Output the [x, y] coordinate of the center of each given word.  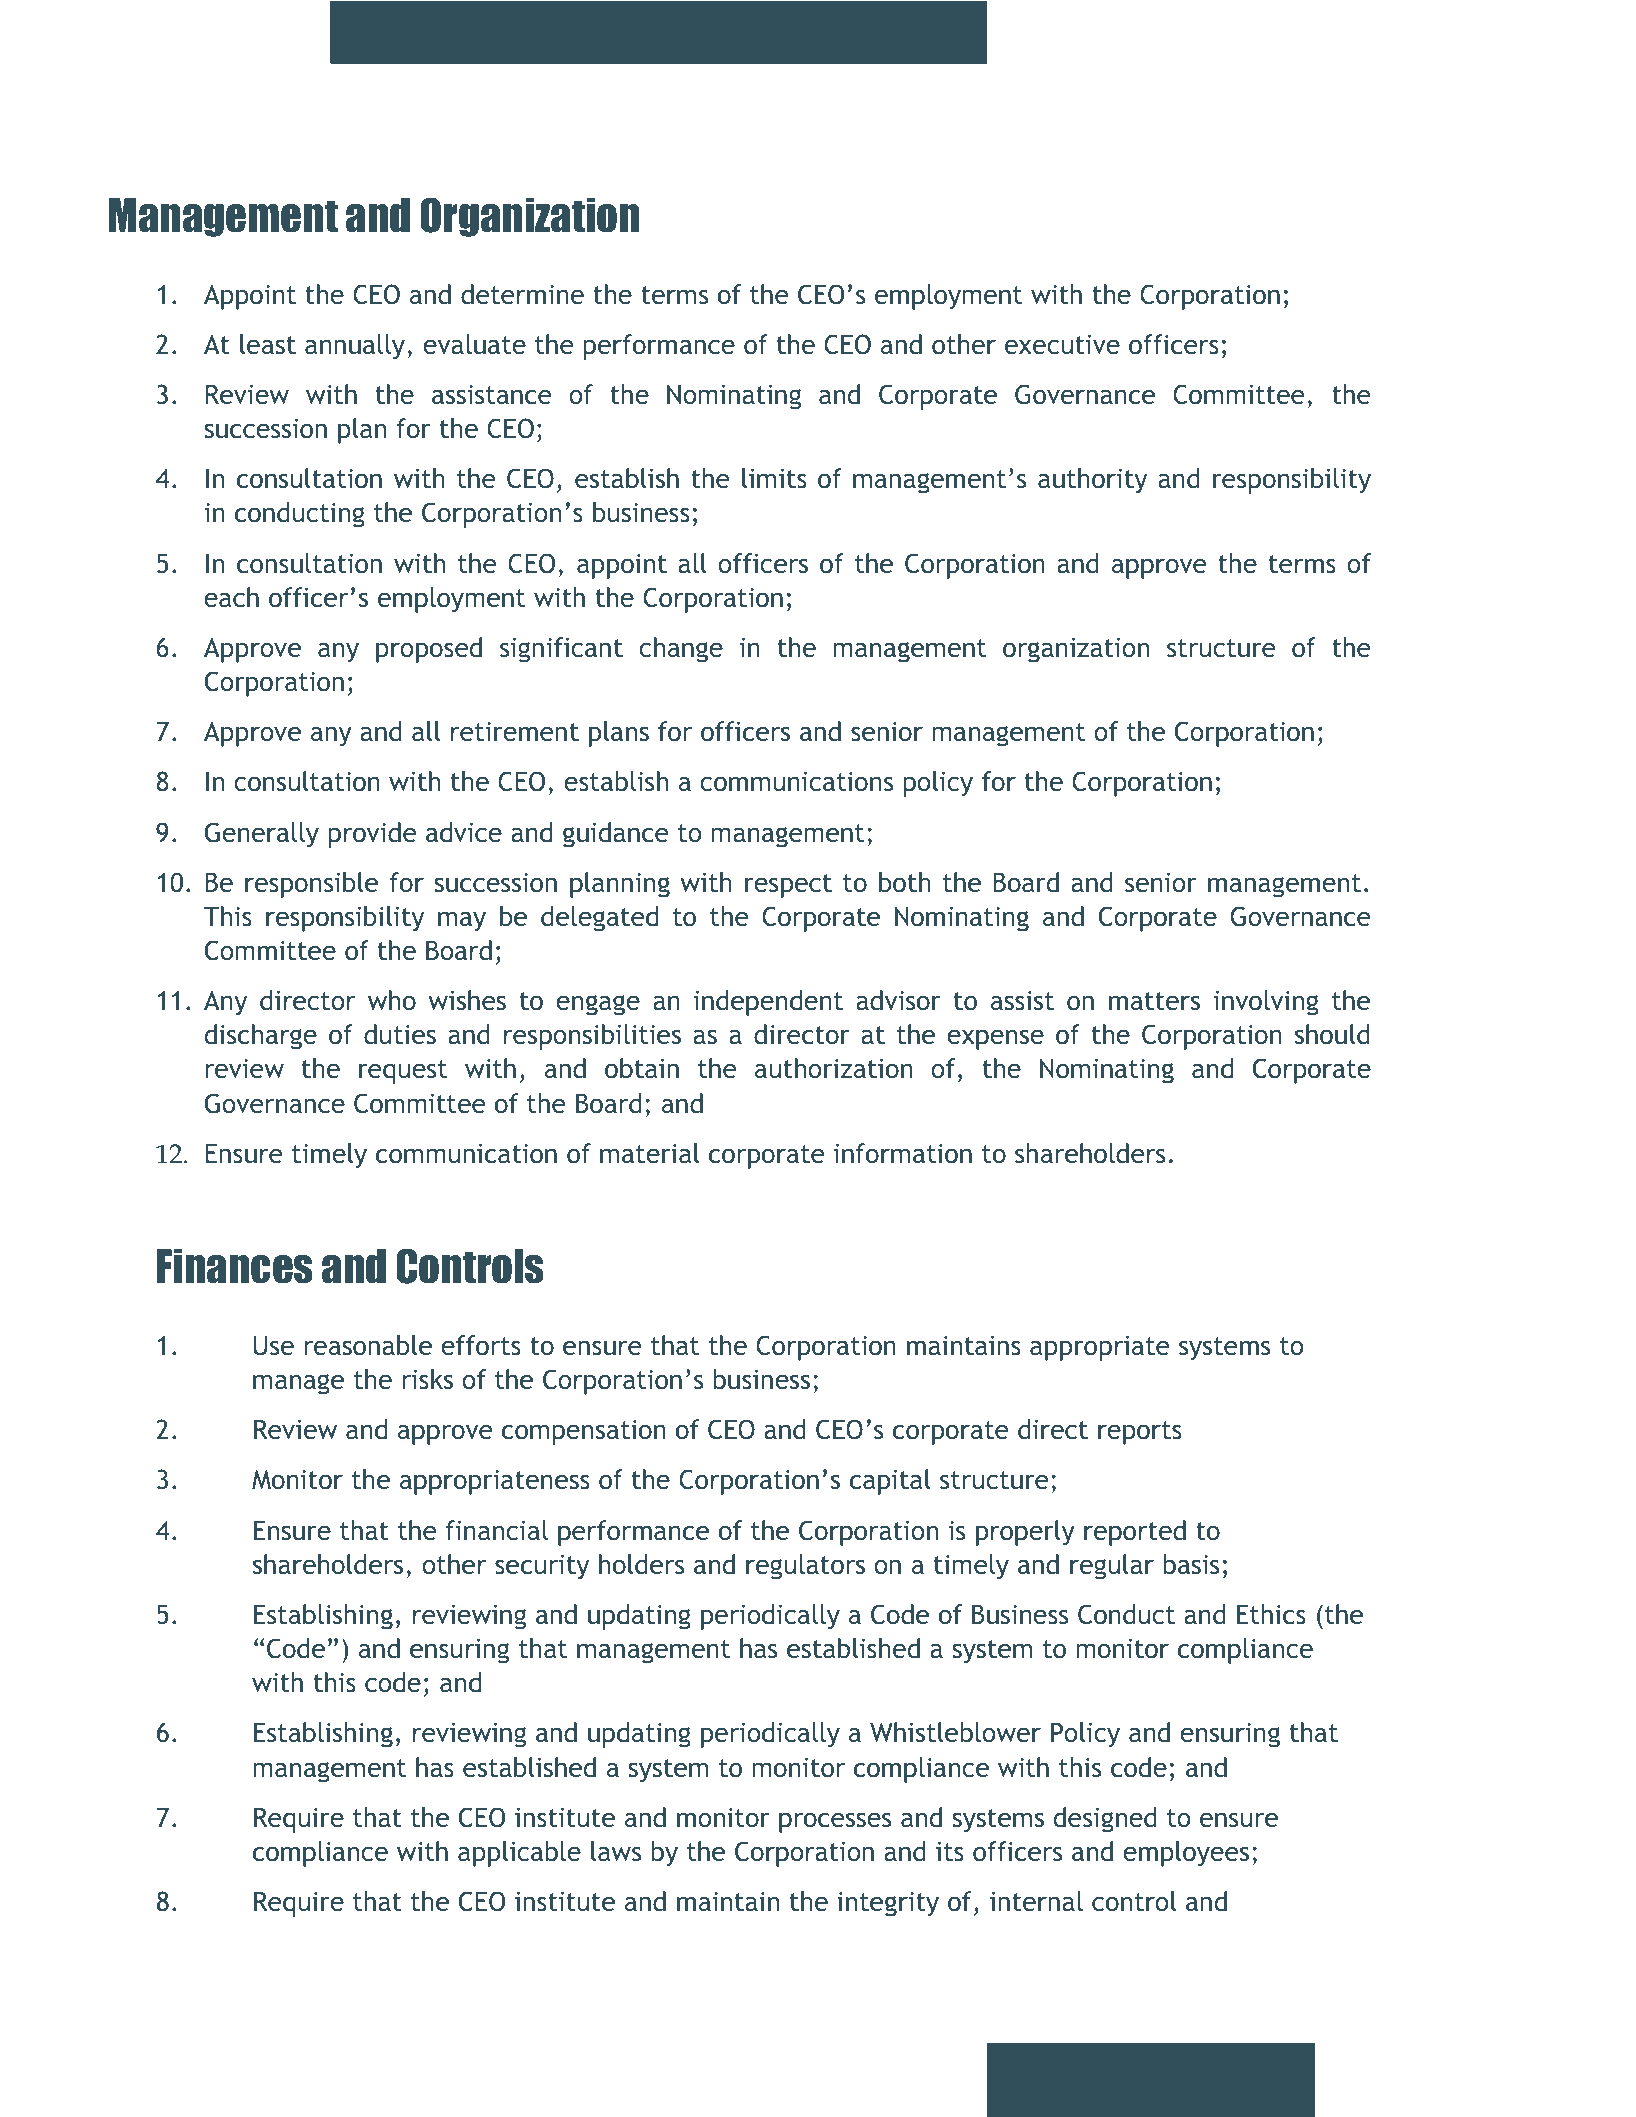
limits [774, 478]
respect [788, 886]
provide [372, 835]
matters [1154, 1001]
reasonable [368, 1345]
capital [890, 1482]
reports [1140, 1433]
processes [835, 1822]
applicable [519, 1854]
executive [1062, 344]
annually [355, 347]
